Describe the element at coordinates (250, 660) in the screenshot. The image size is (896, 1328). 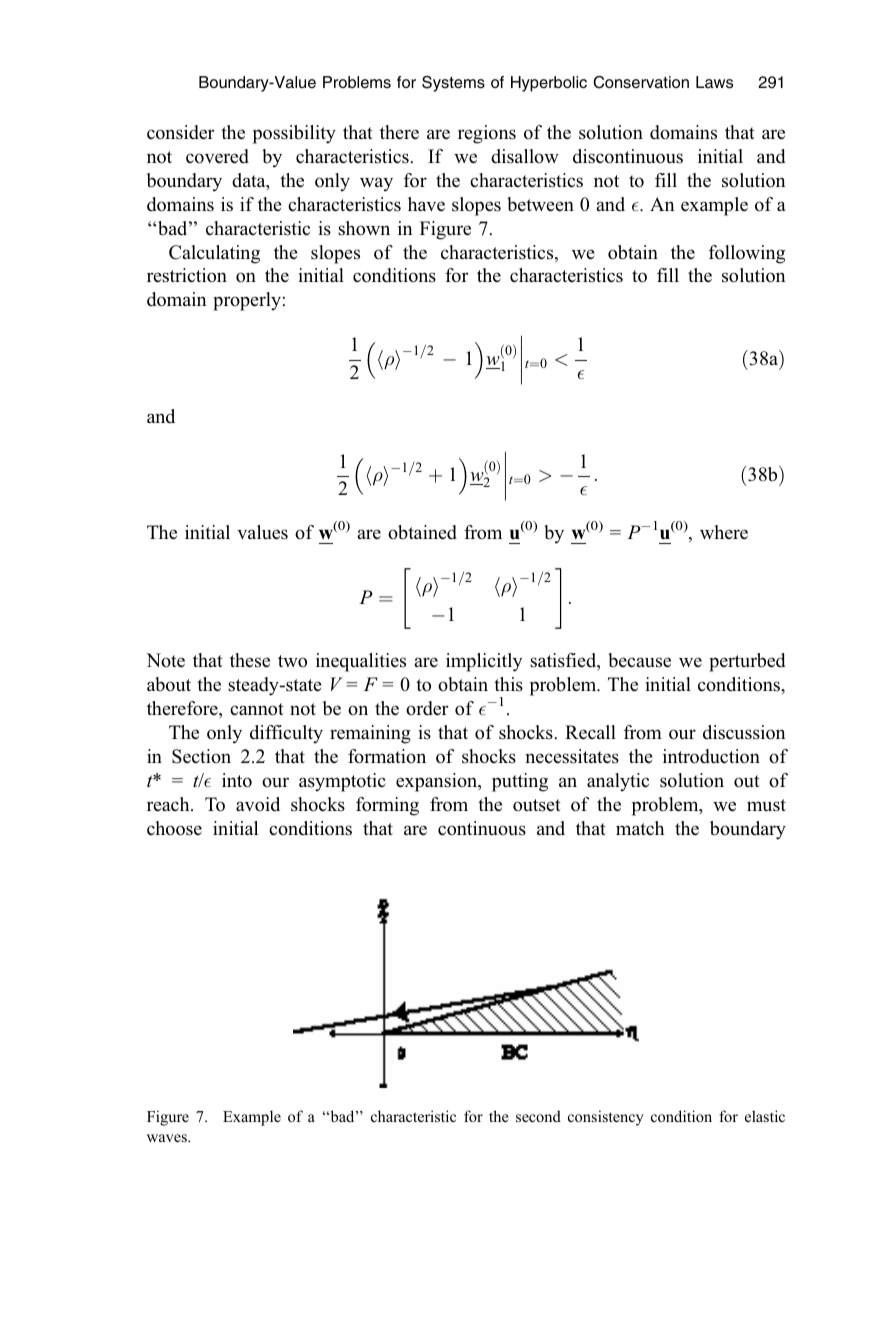
I see `these` at that location.
